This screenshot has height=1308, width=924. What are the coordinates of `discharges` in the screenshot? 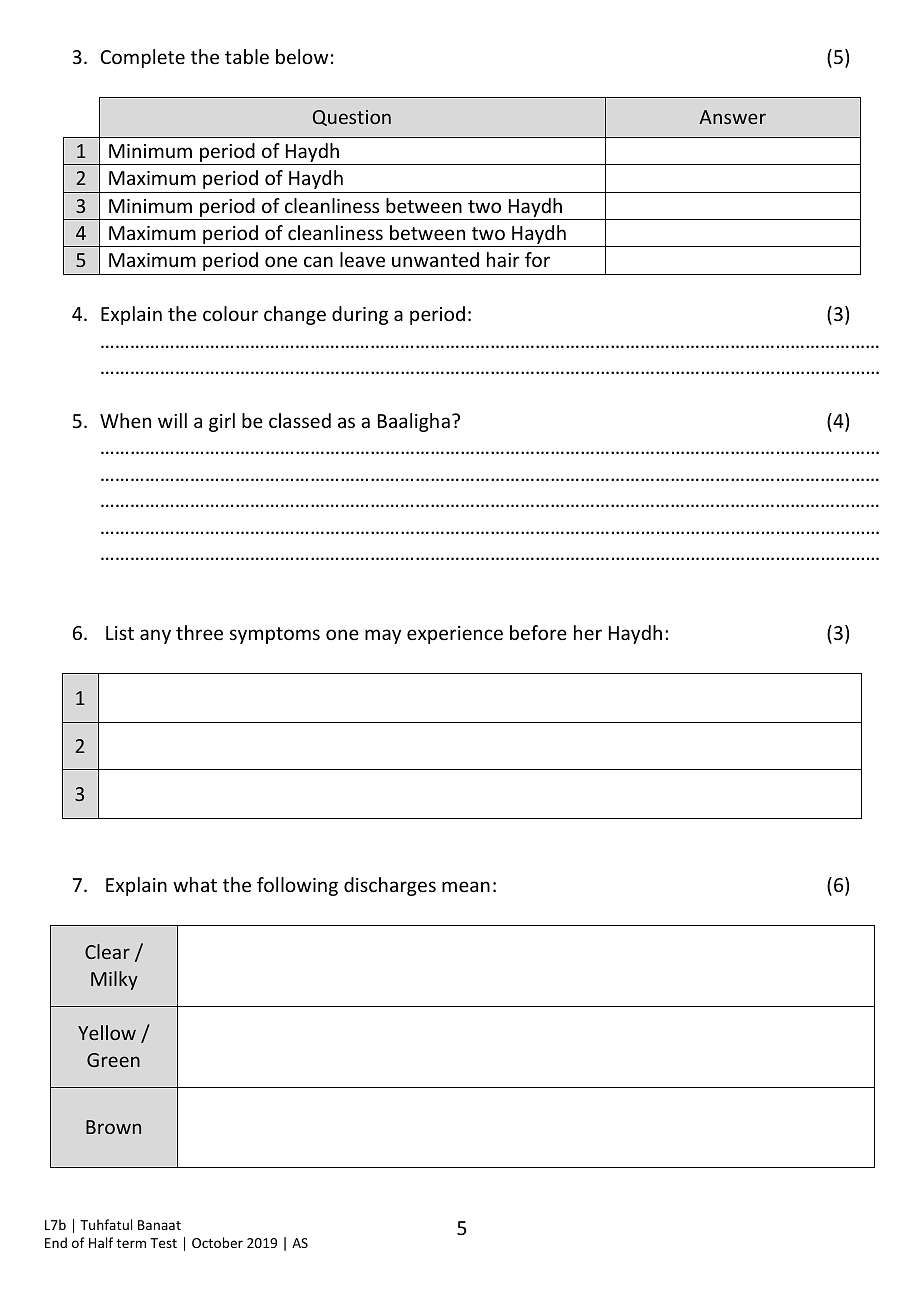 It's located at (390, 886).
